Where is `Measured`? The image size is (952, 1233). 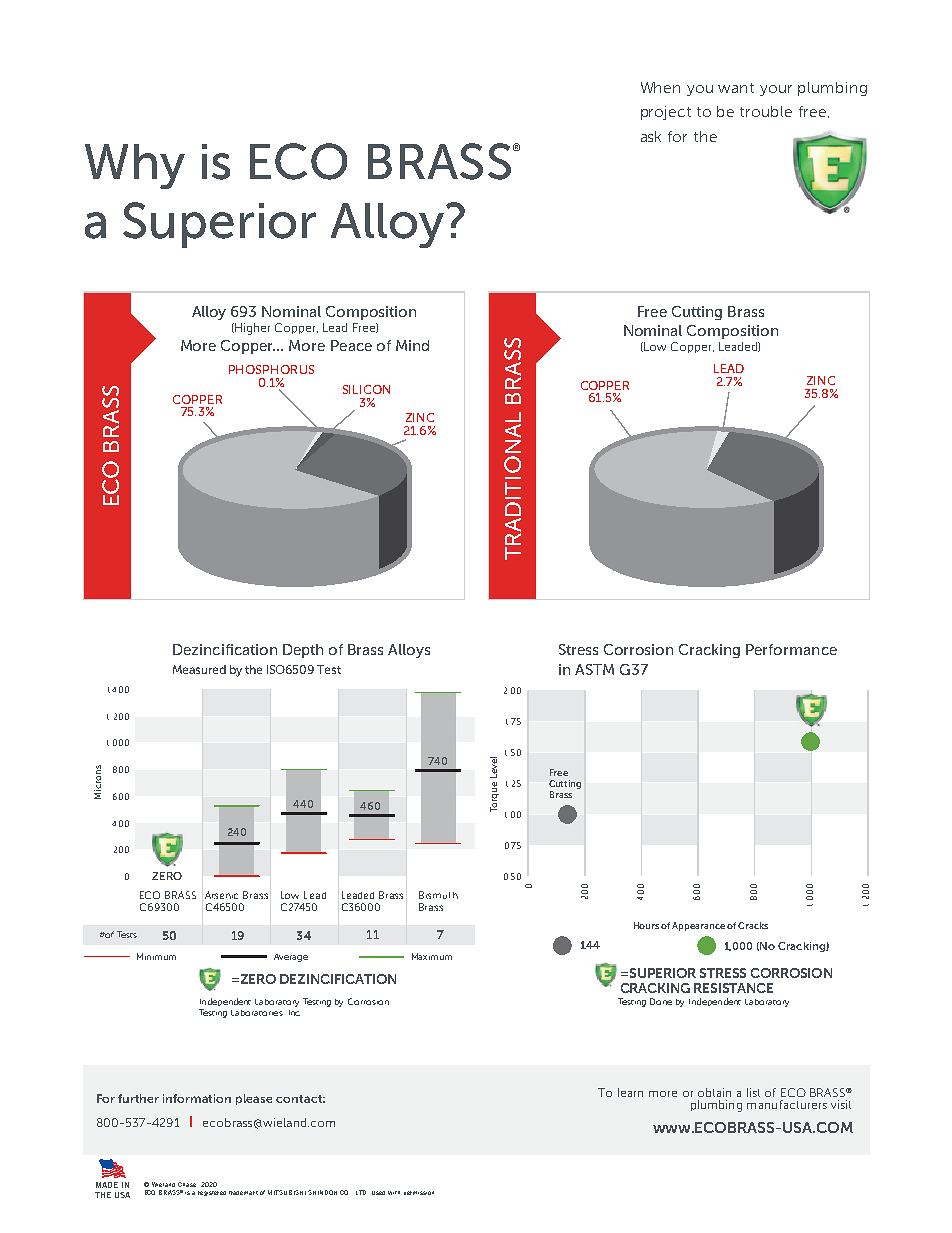 Measured is located at coordinates (199, 669).
